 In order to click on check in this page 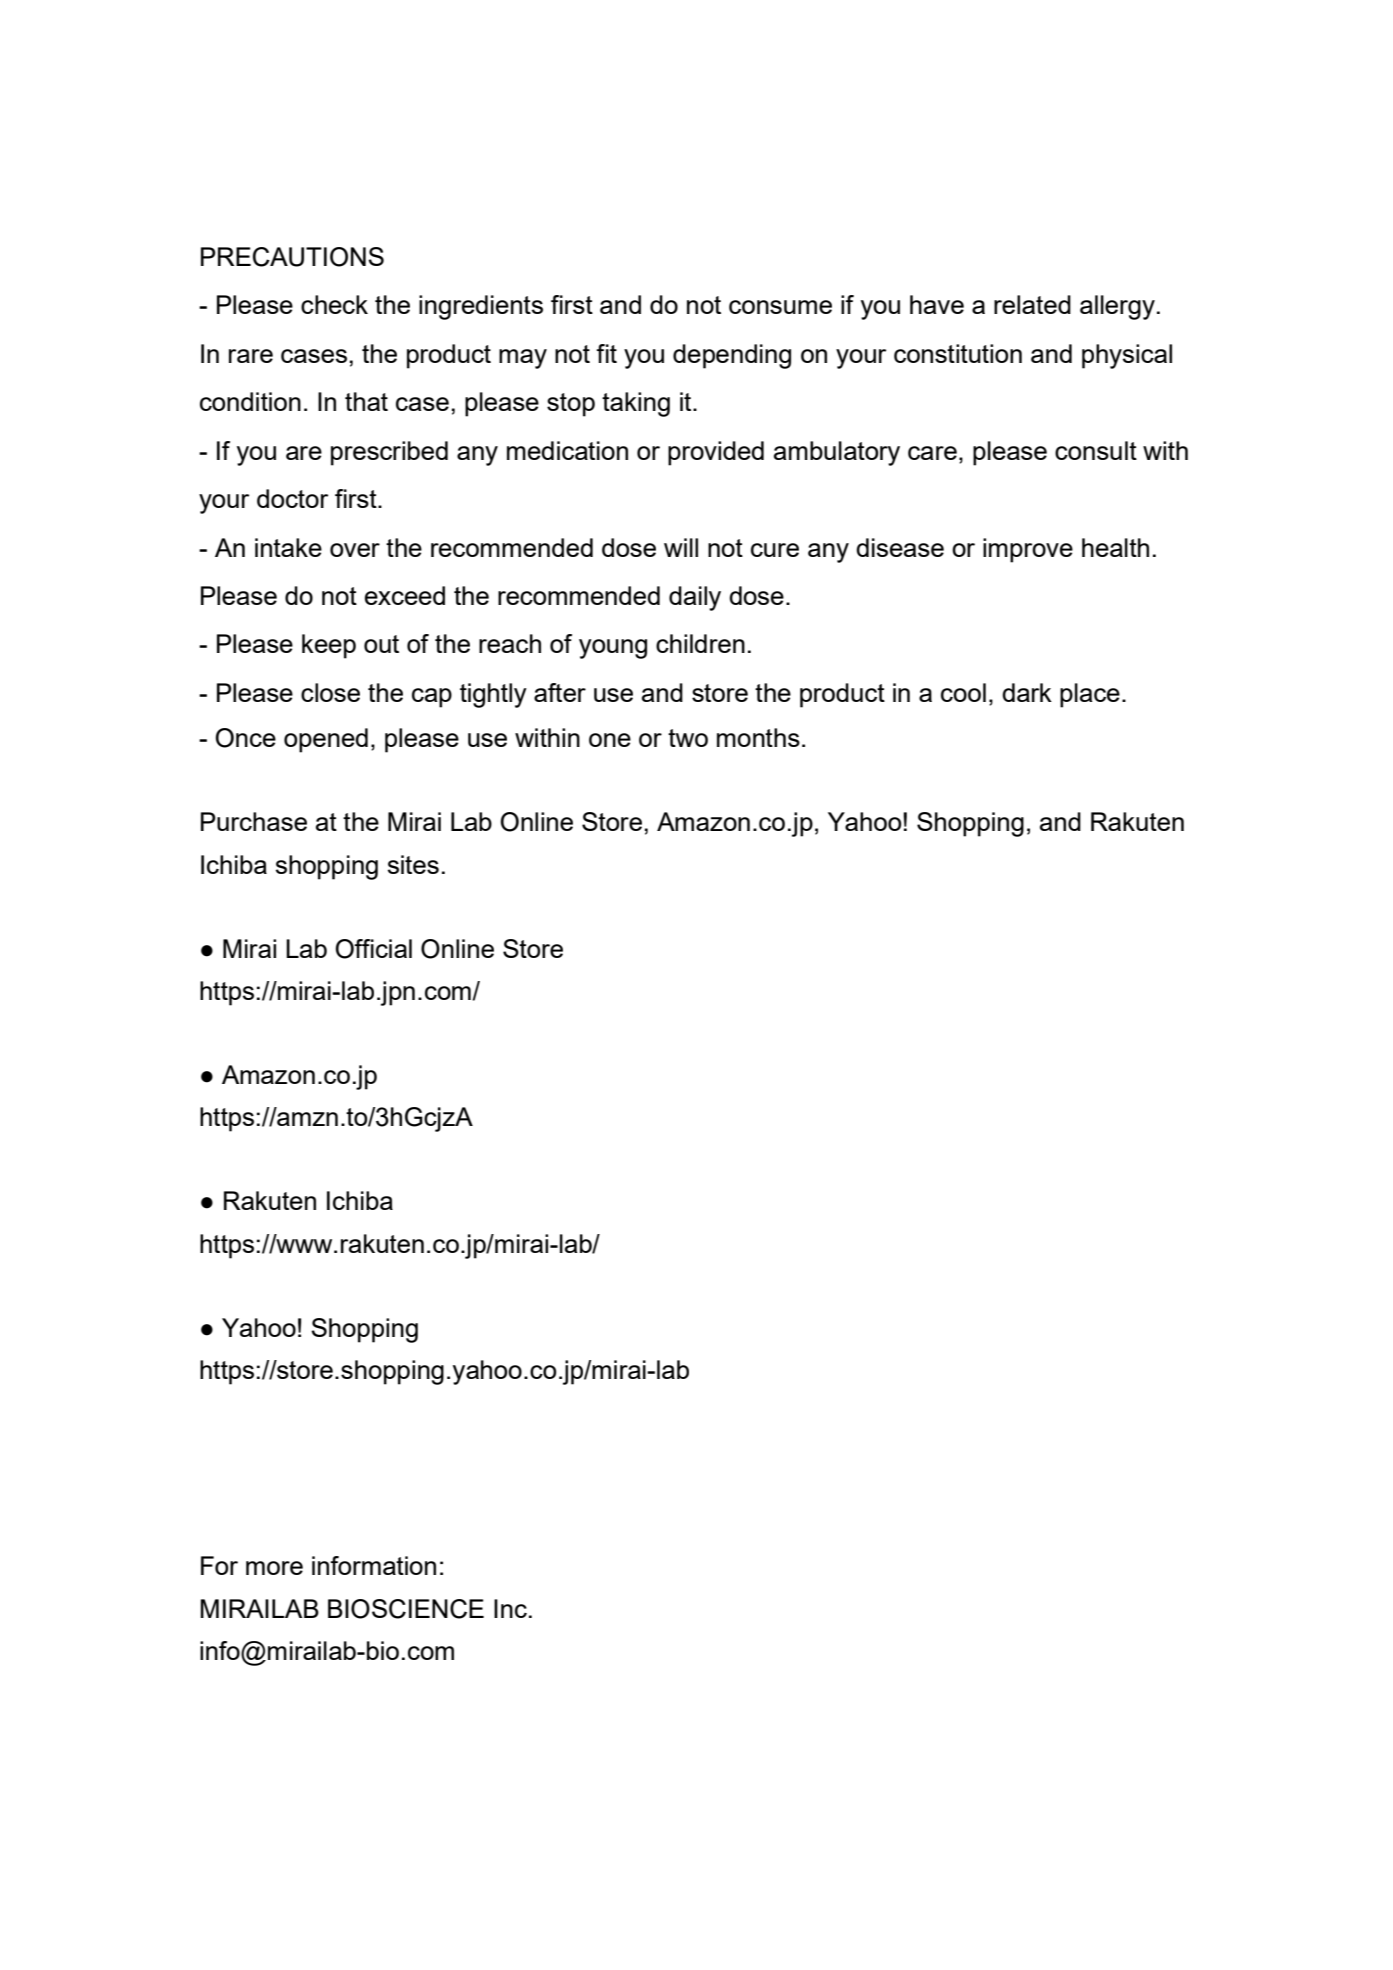, I will do `click(334, 304)`.
